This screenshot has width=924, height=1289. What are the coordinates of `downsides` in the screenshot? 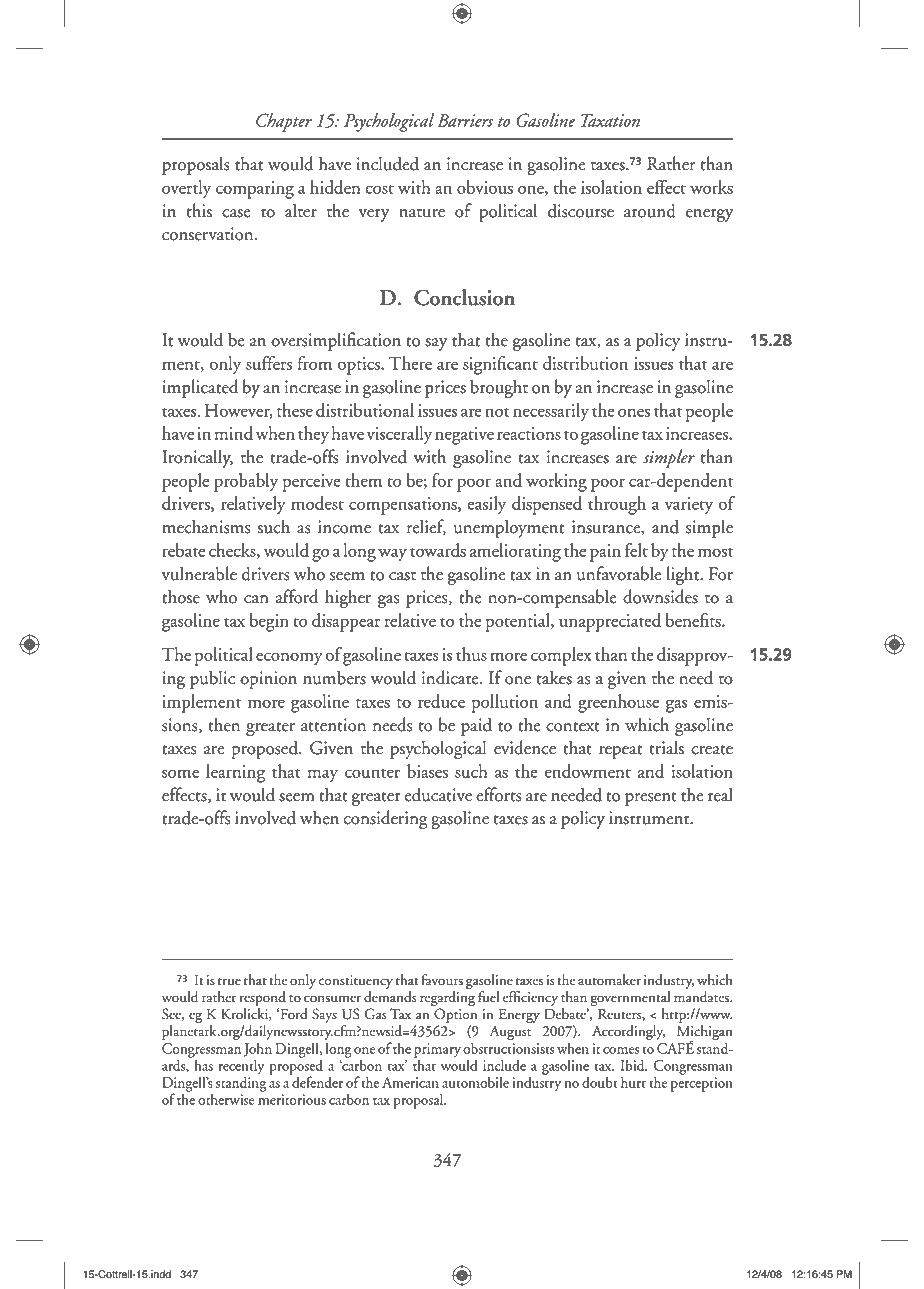 It's located at (660, 596).
